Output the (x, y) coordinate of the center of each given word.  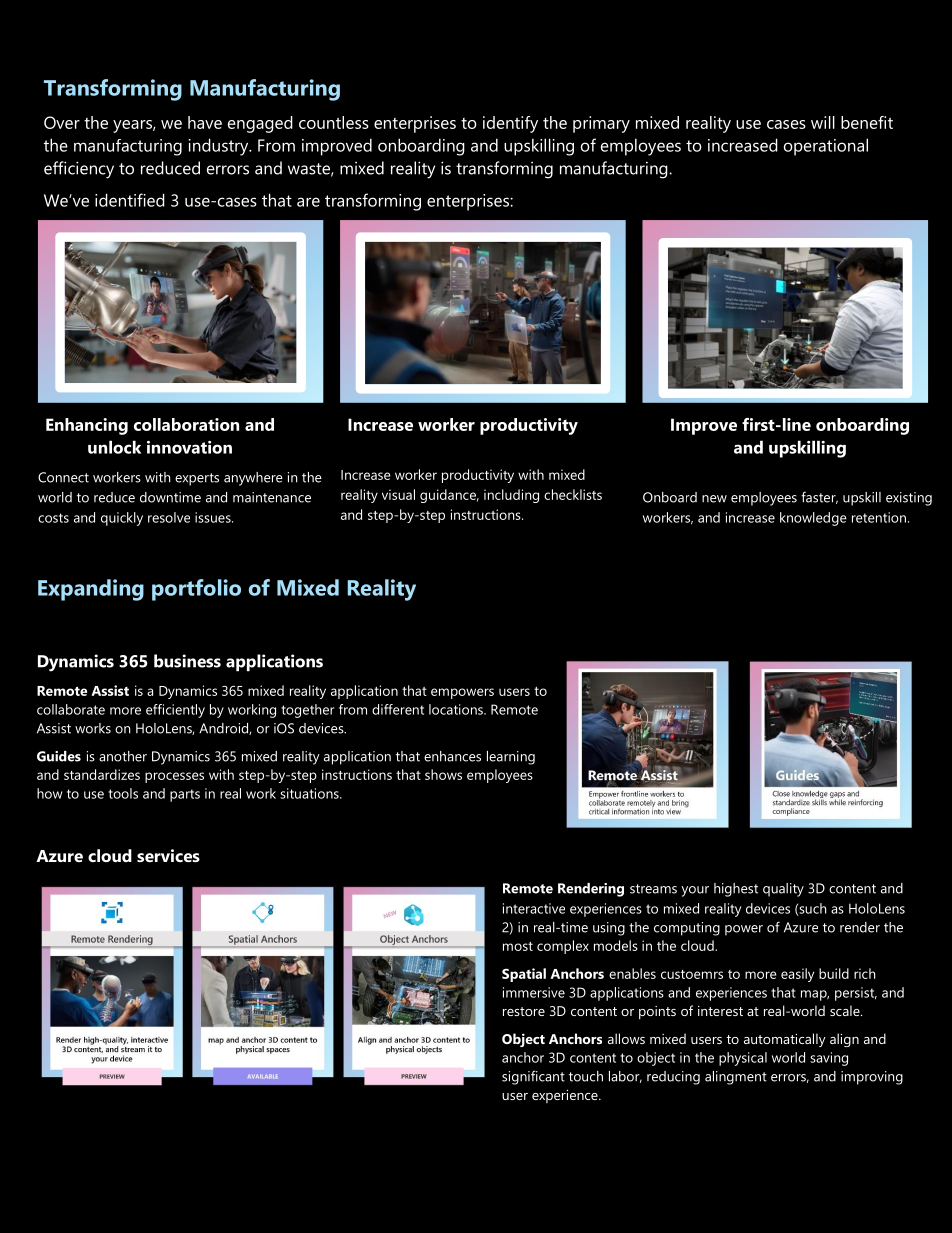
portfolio (196, 590)
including (511, 496)
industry (220, 147)
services (168, 855)
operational (826, 147)
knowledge (813, 519)
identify (510, 124)
